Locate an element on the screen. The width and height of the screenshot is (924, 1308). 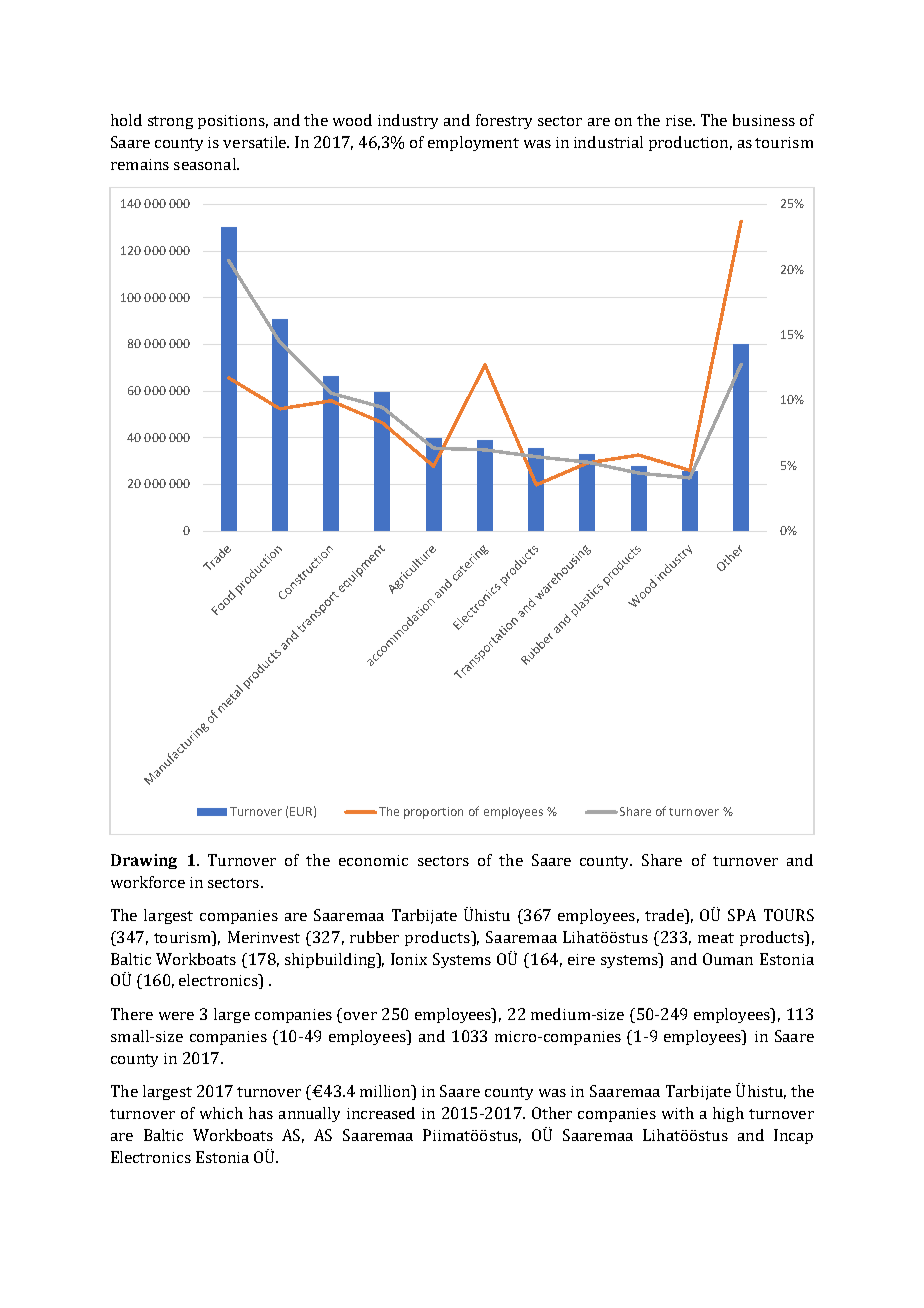
remains is located at coordinates (140, 164).
